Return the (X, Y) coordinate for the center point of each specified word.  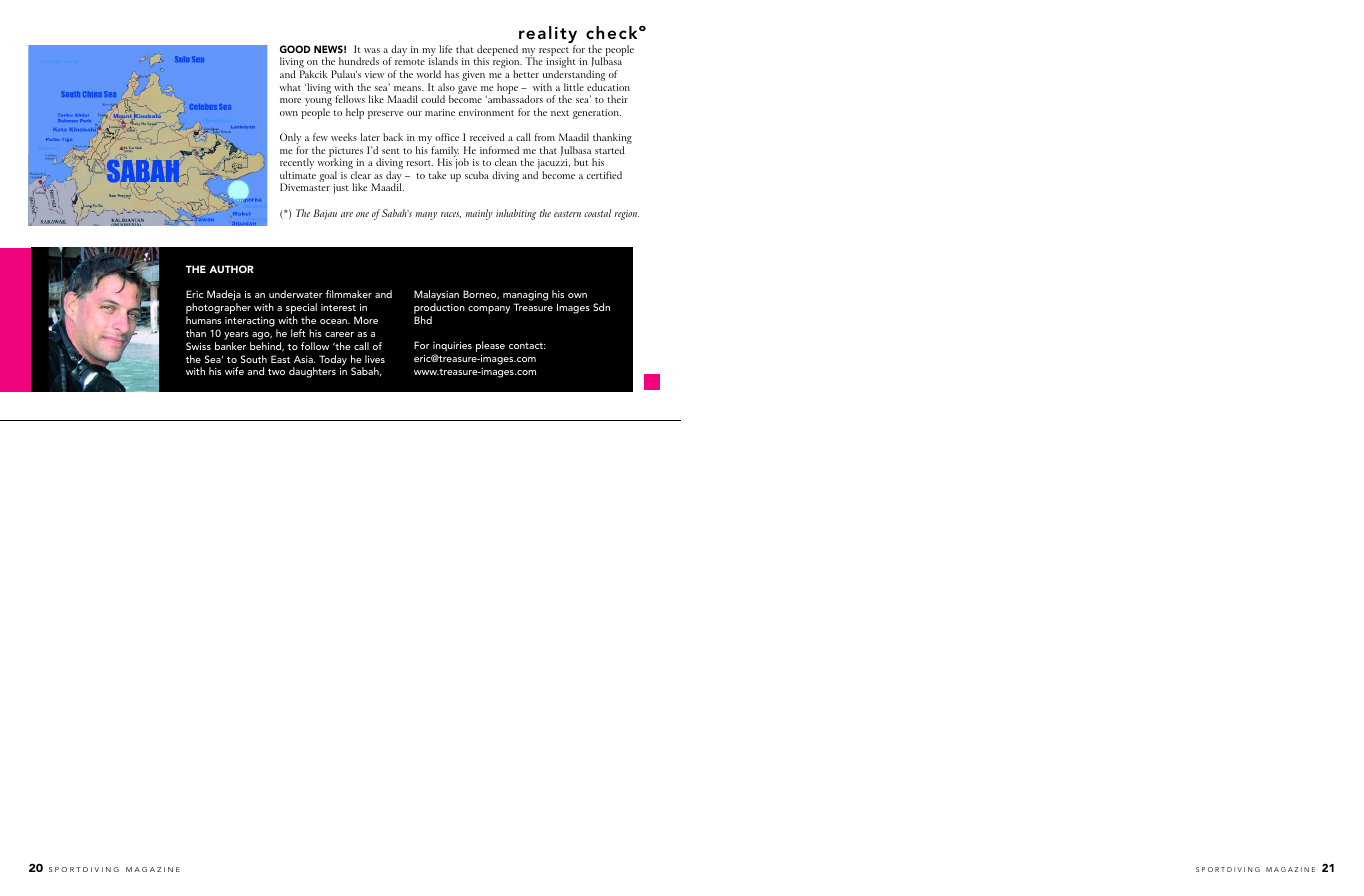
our (414, 113)
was (372, 50)
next (560, 113)
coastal (597, 213)
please (490, 348)
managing (525, 297)
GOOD (295, 49)
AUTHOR (231, 269)
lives (375, 359)
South (254, 359)
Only (290, 140)
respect (554, 53)
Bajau (325, 214)
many (426, 216)
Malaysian (436, 297)
